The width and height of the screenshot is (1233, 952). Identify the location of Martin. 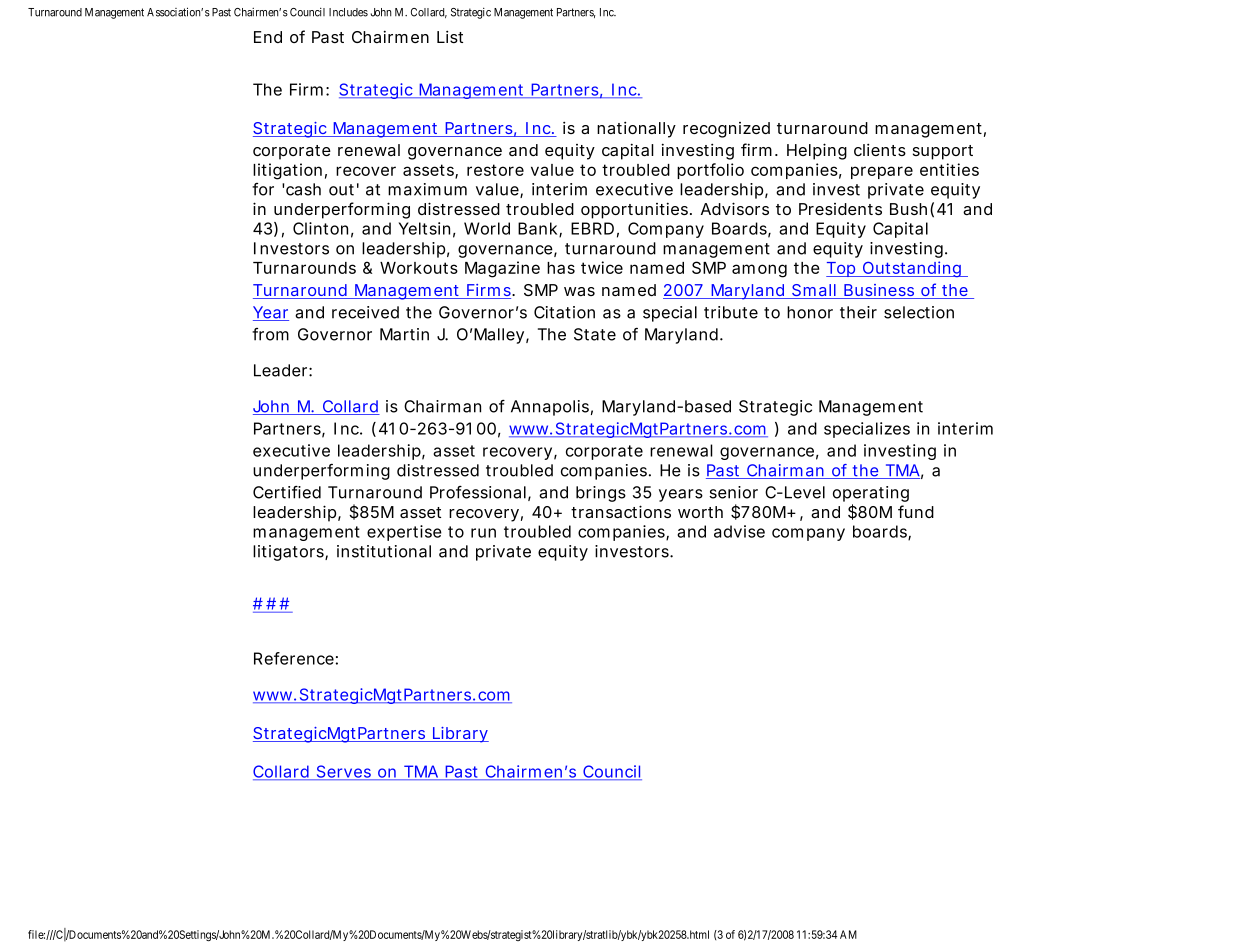
(404, 334).
